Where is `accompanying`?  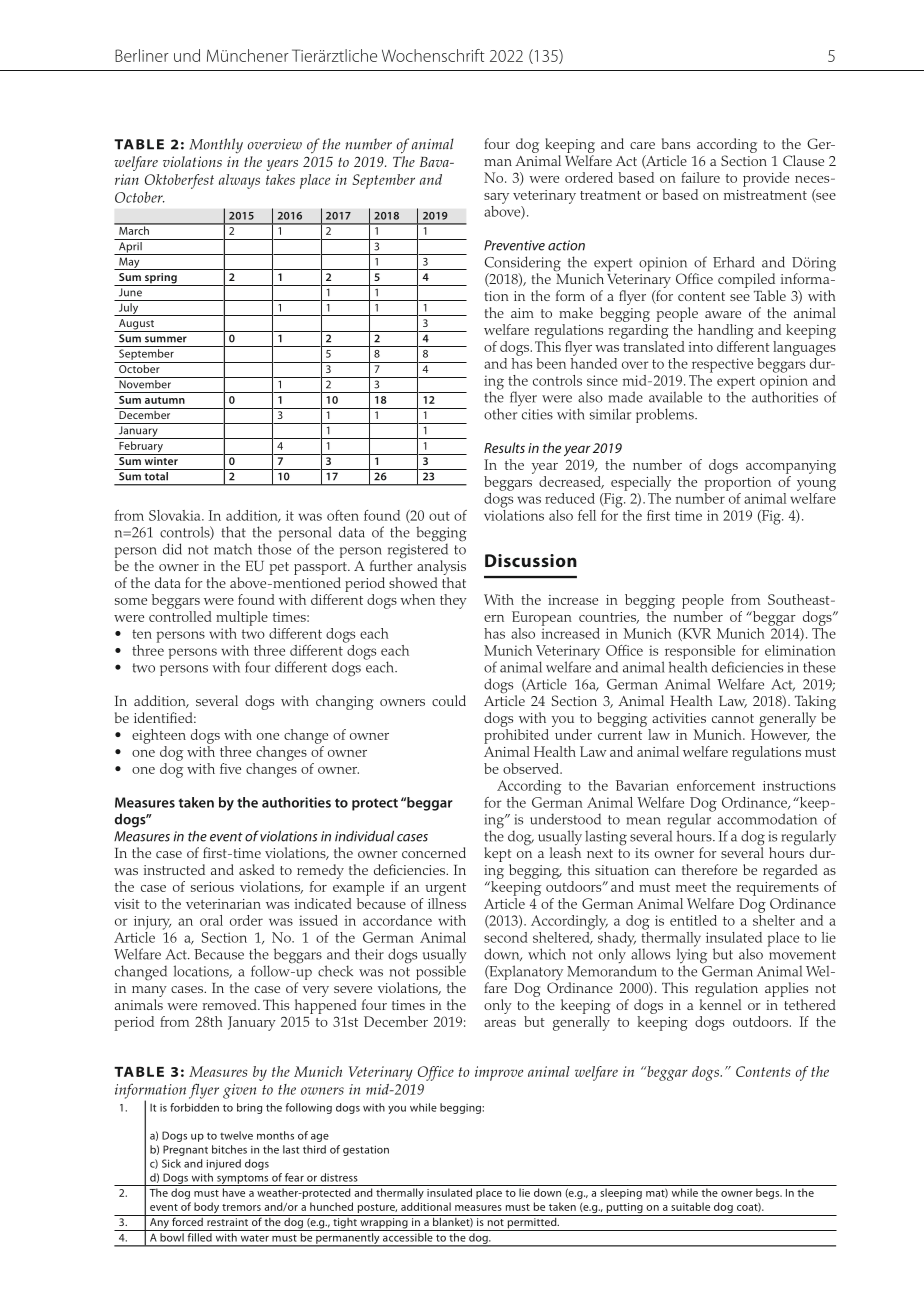
accompanying is located at coordinates (791, 467).
